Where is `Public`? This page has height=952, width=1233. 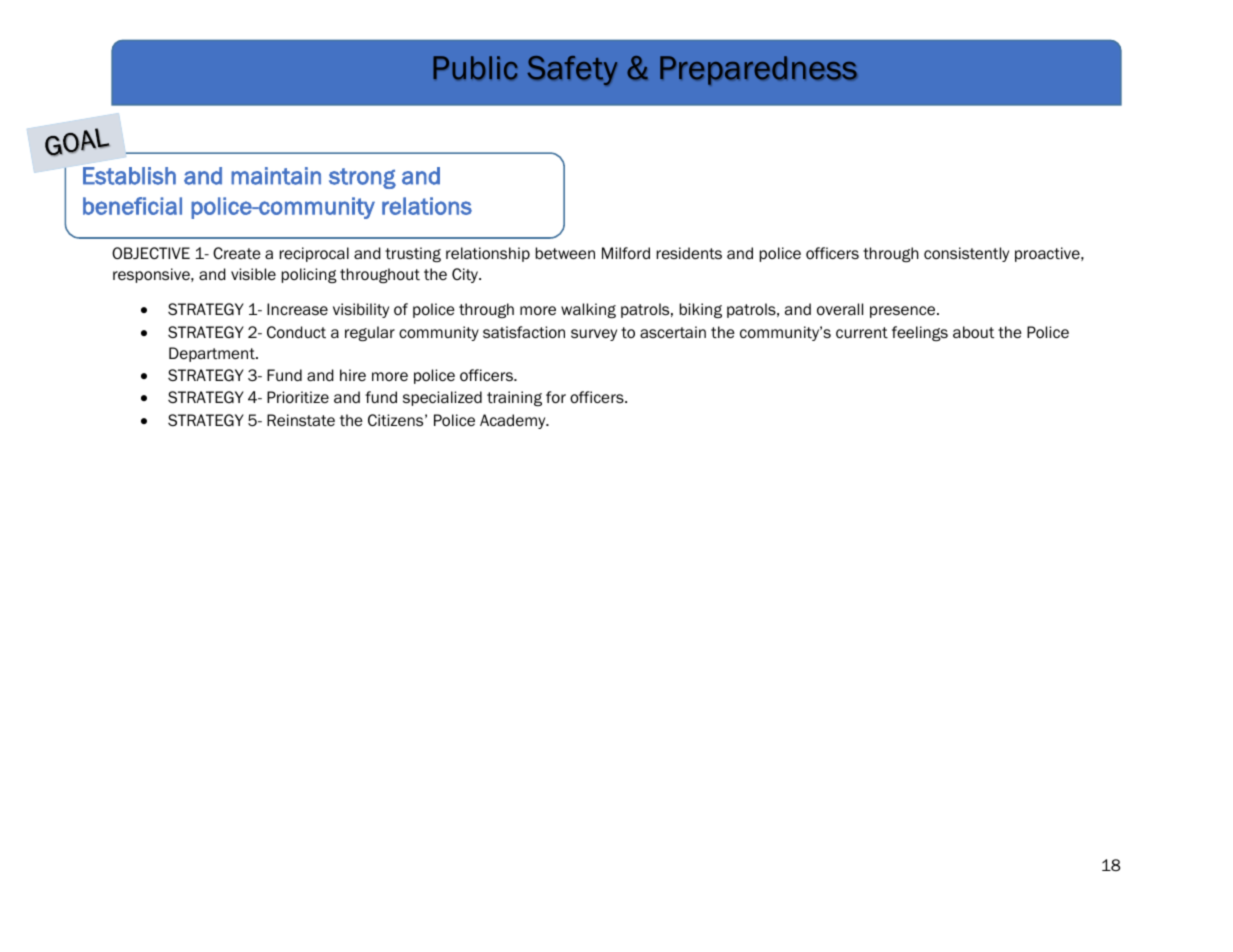 Public is located at coordinates (475, 68).
